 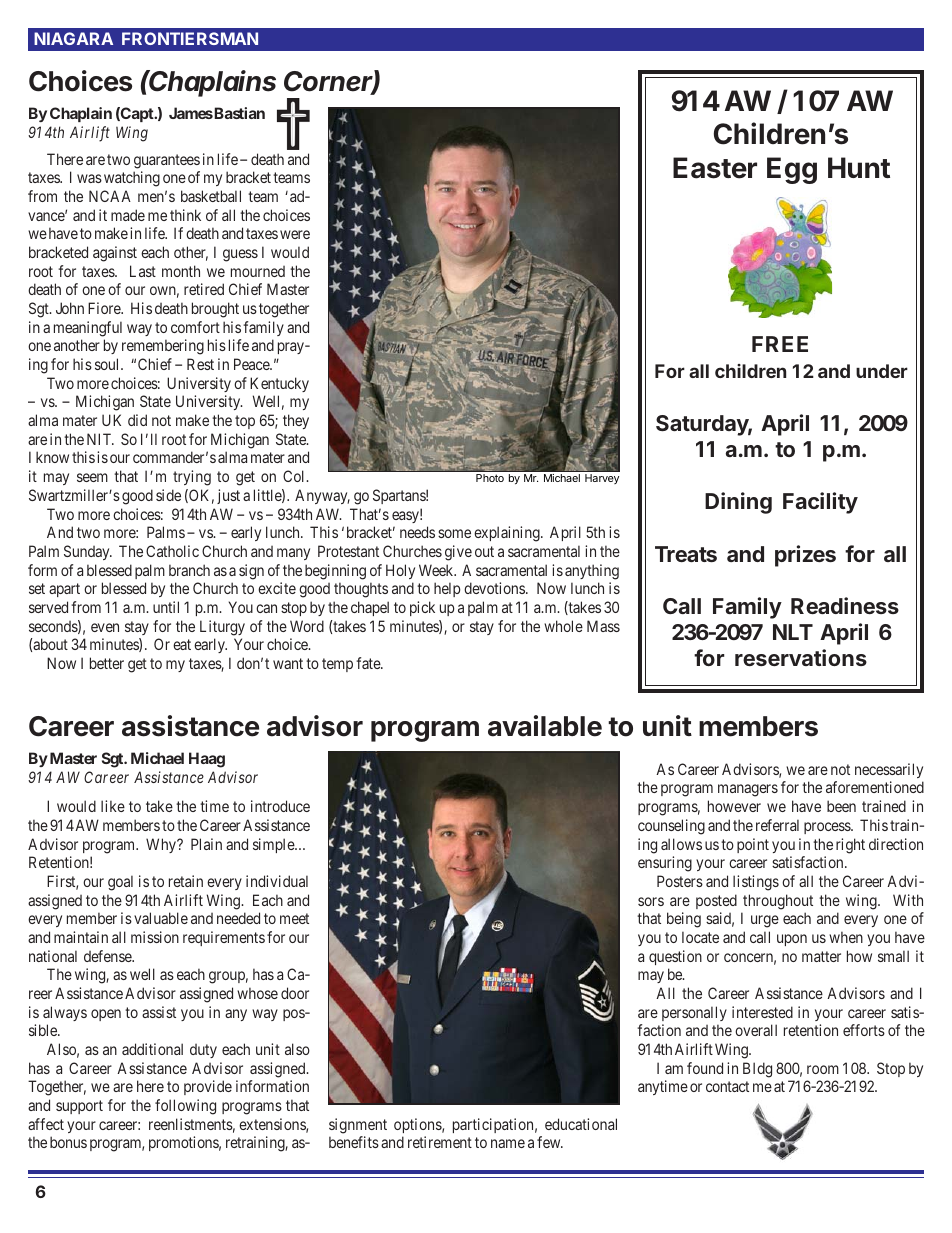 I want to click on did, so click(x=137, y=420).
